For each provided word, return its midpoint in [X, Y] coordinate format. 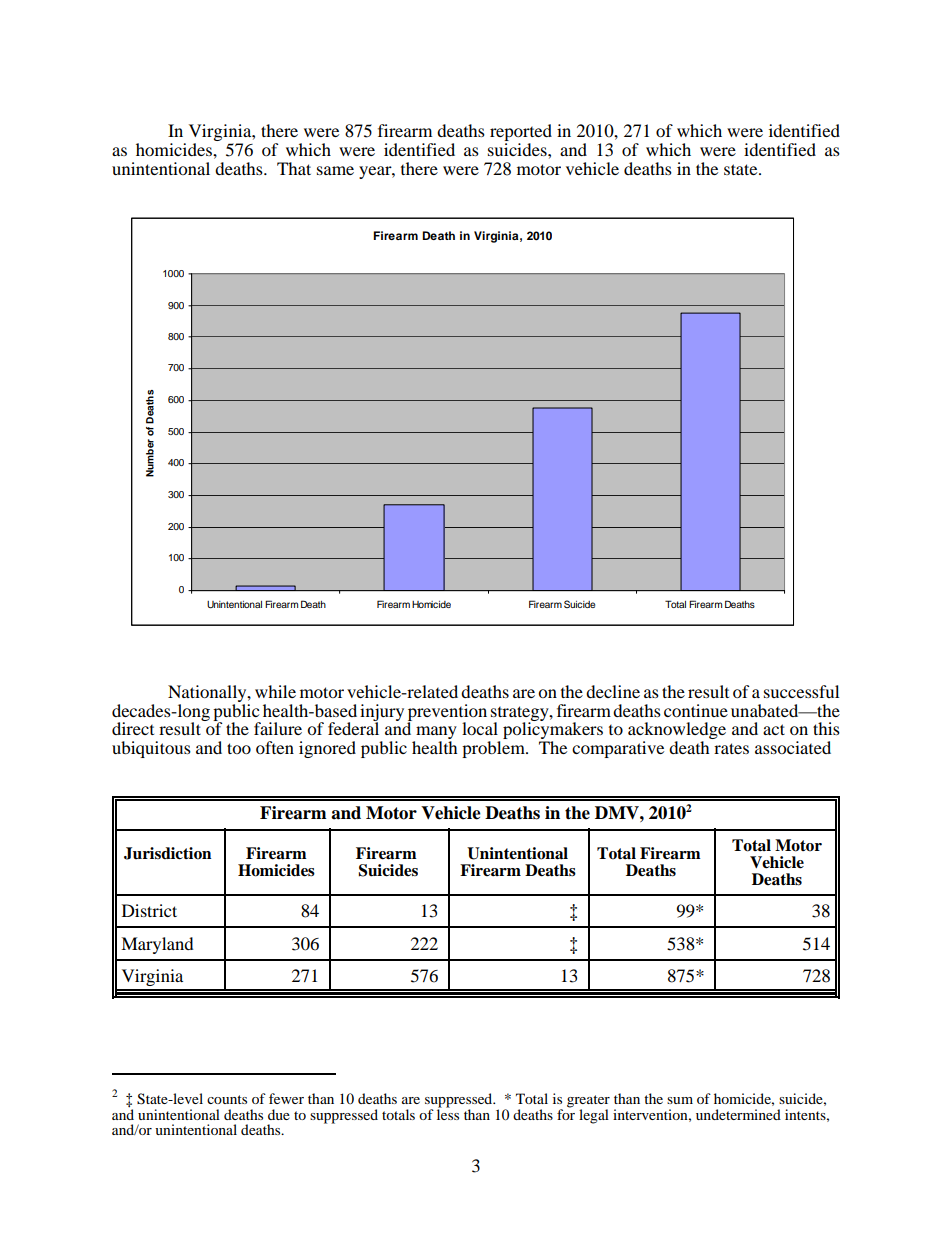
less [448, 1113]
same [335, 170]
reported [521, 134]
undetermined [738, 1114]
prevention [447, 713]
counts [227, 1099]
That [294, 168]
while [275, 691]
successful [801, 691]
